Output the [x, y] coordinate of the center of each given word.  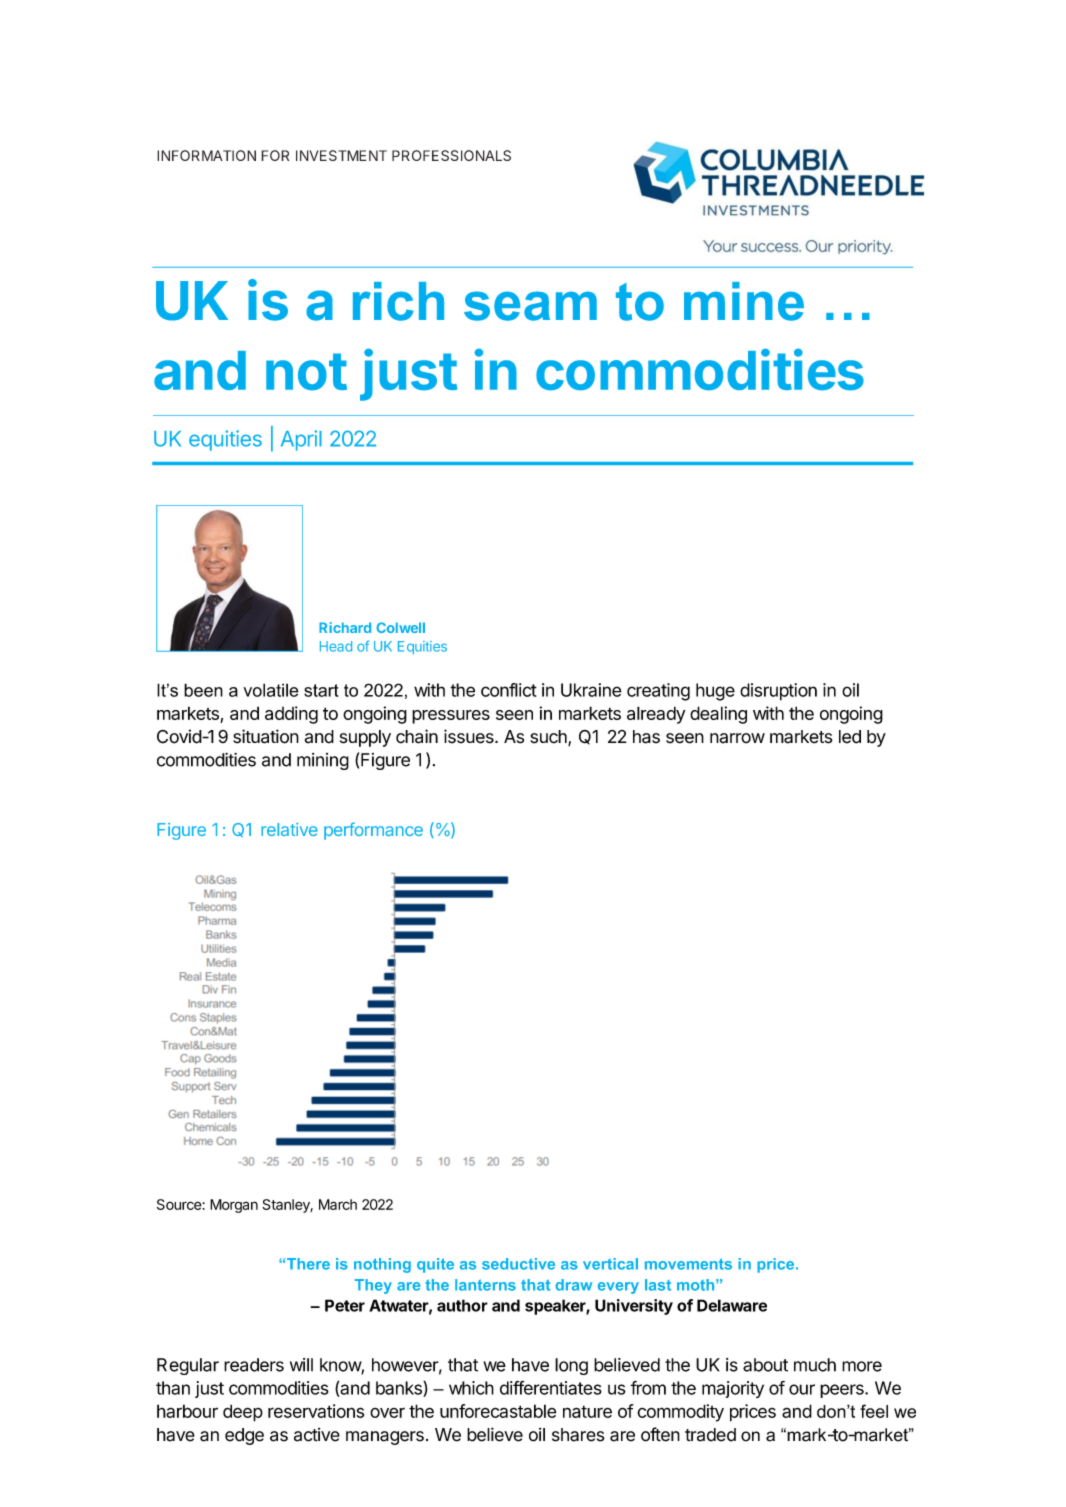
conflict [509, 690]
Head [336, 646]
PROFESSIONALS [451, 155]
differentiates [551, 1388]
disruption [778, 692]
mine [744, 301]
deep [243, 1413]
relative [289, 829]
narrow [737, 738]
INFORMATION [206, 155]
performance [373, 831]
